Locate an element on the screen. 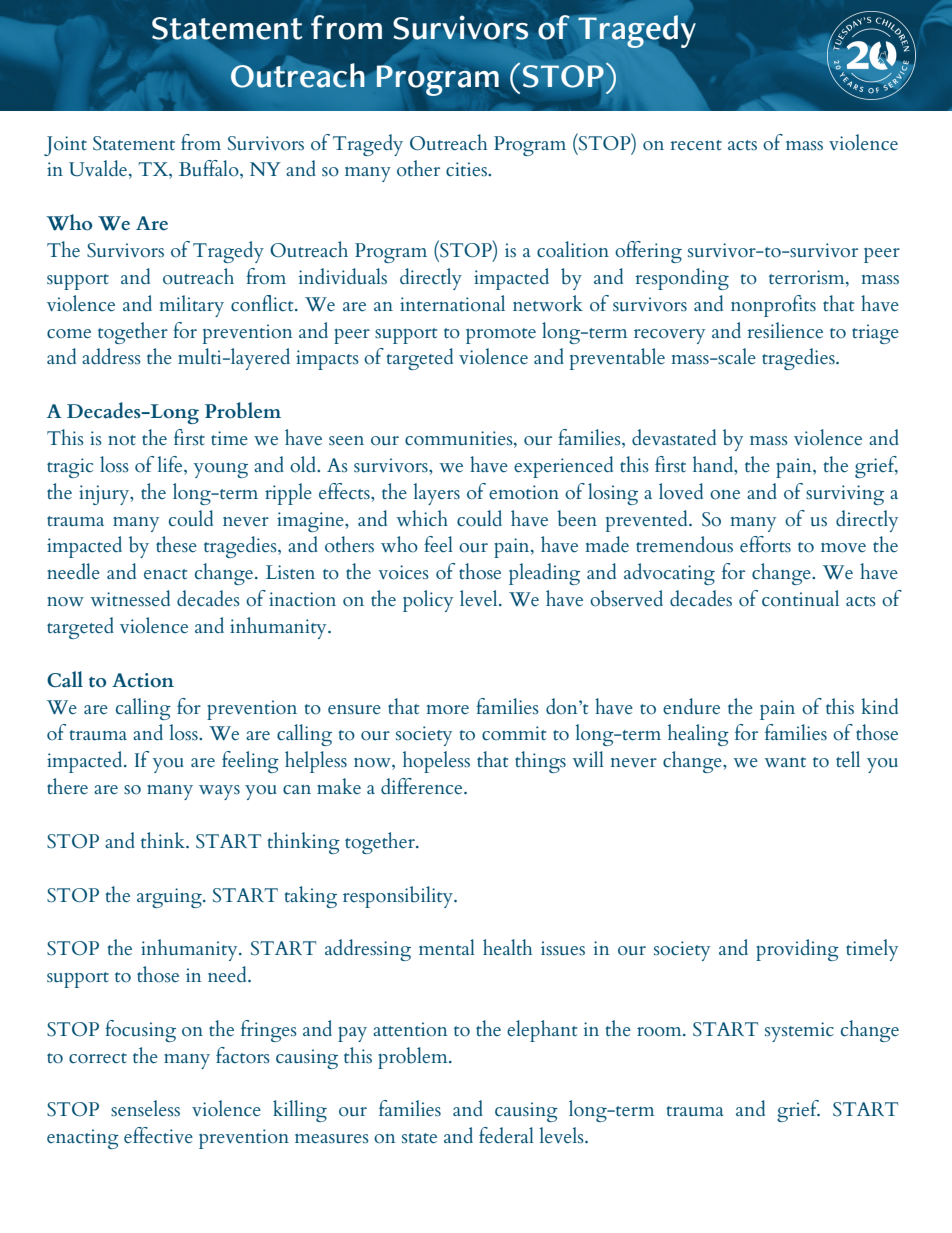  cities is located at coordinates (467, 169).
